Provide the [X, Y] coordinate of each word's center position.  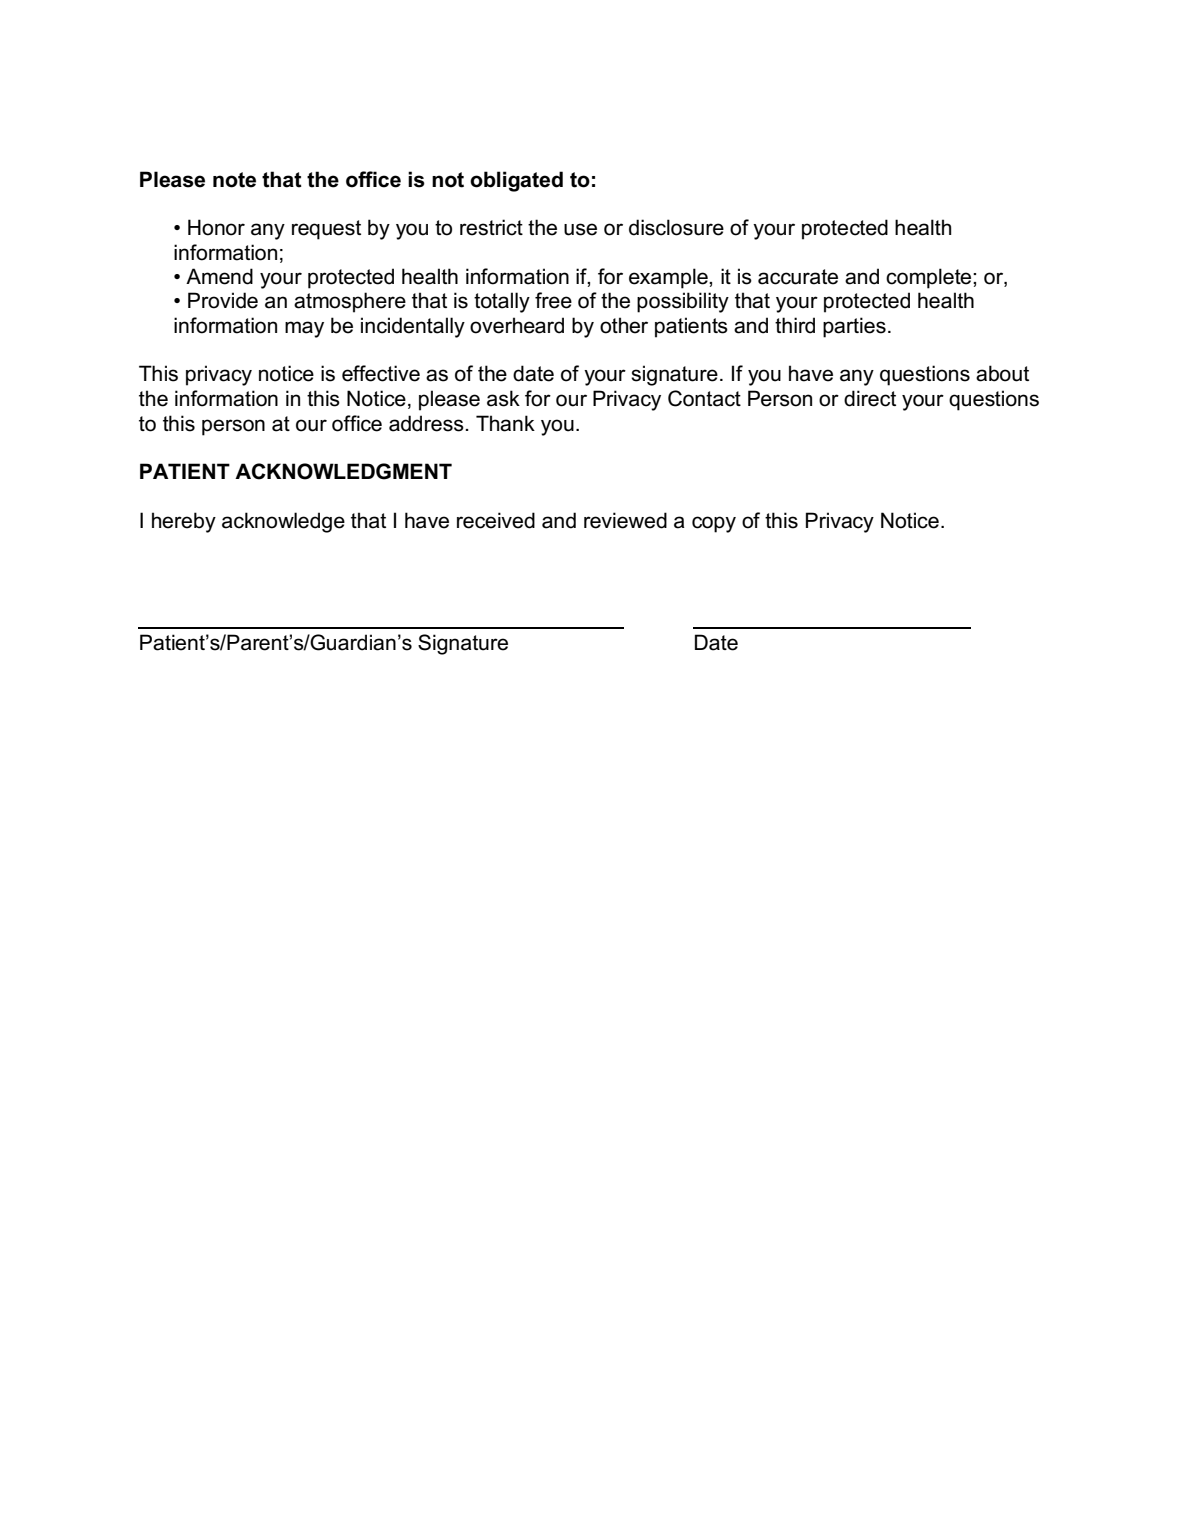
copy [714, 524]
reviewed [625, 520]
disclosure [676, 227]
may [304, 329]
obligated [516, 181]
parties [854, 327]
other [624, 325]
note [234, 180]
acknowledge [283, 522]
